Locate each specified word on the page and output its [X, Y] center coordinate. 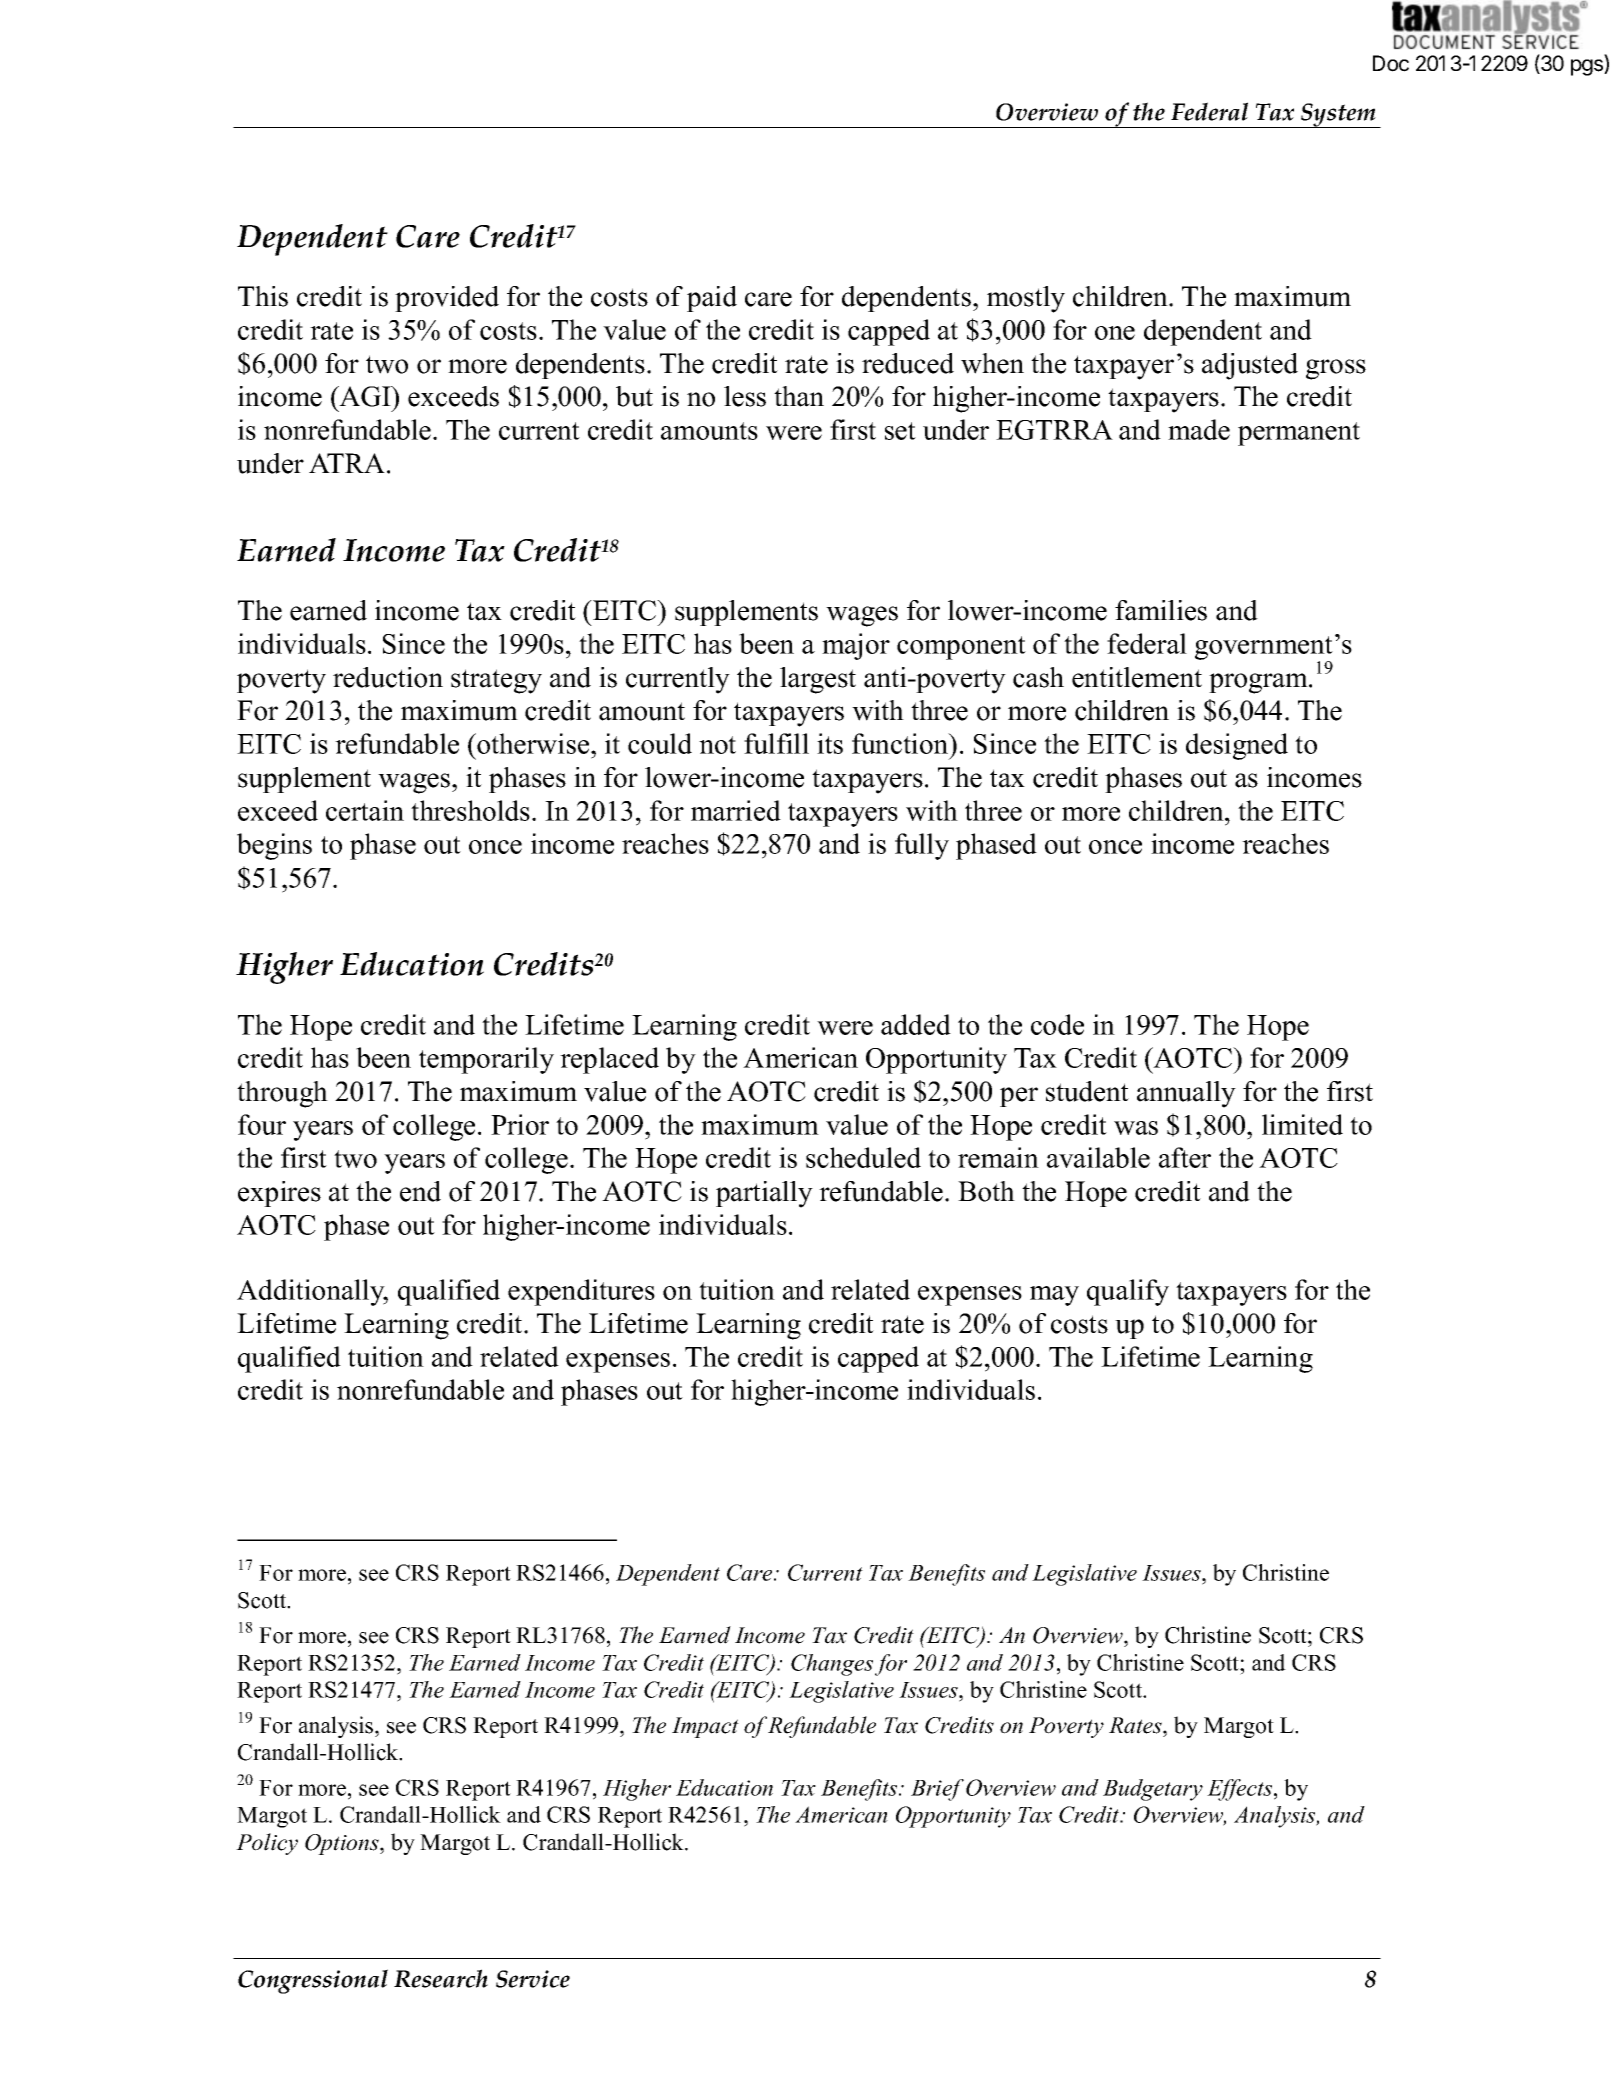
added [916, 1024]
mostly [1026, 299]
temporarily [486, 1060]
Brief [937, 1790]
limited [1302, 1124]
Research [441, 1978]
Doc [1391, 63]
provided [447, 299]
